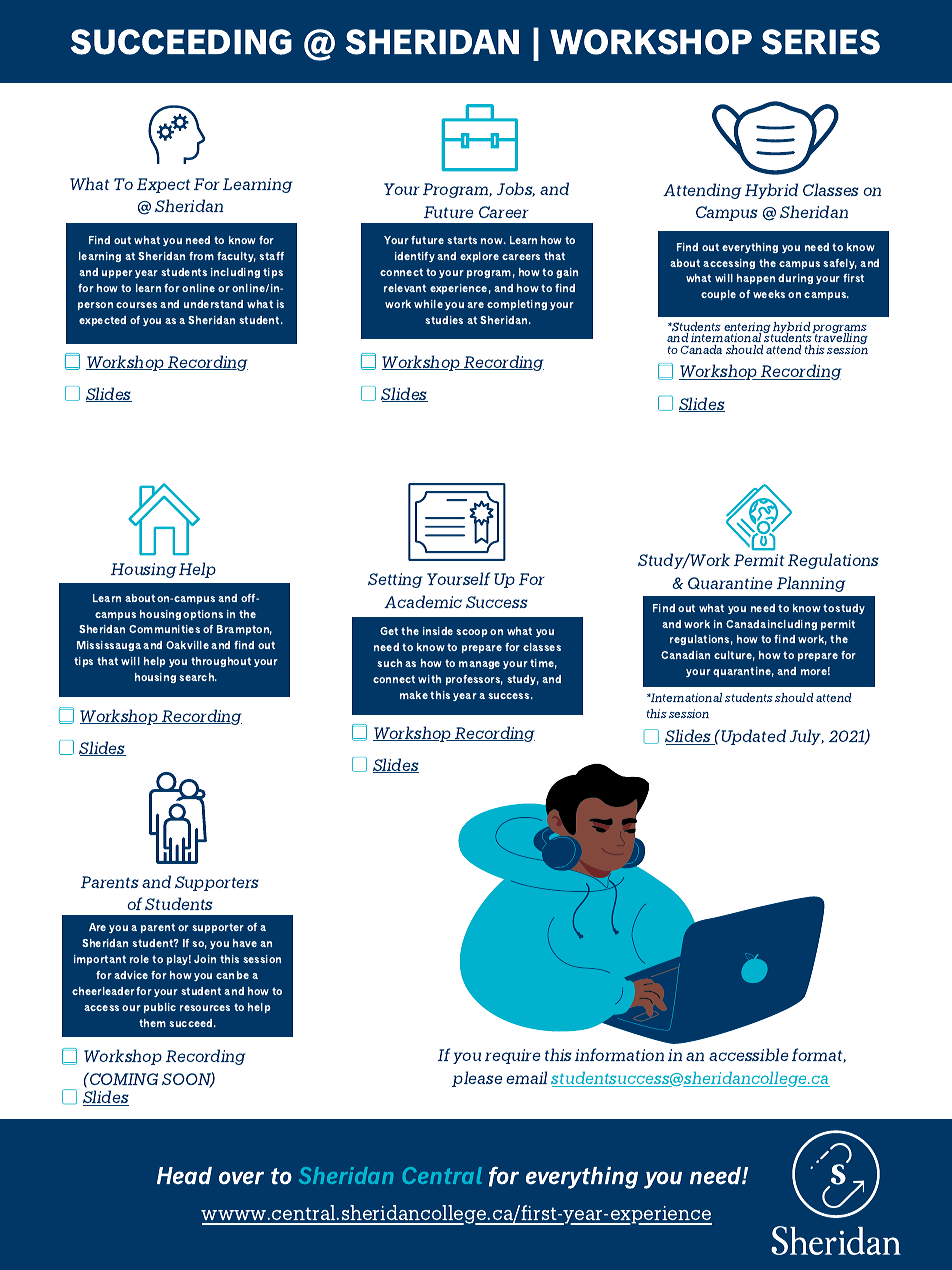 The height and width of the screenshot is (1270, 952). Describe the element at coordinates (477, 1079) in the screenshot. I see `please` at that location.
